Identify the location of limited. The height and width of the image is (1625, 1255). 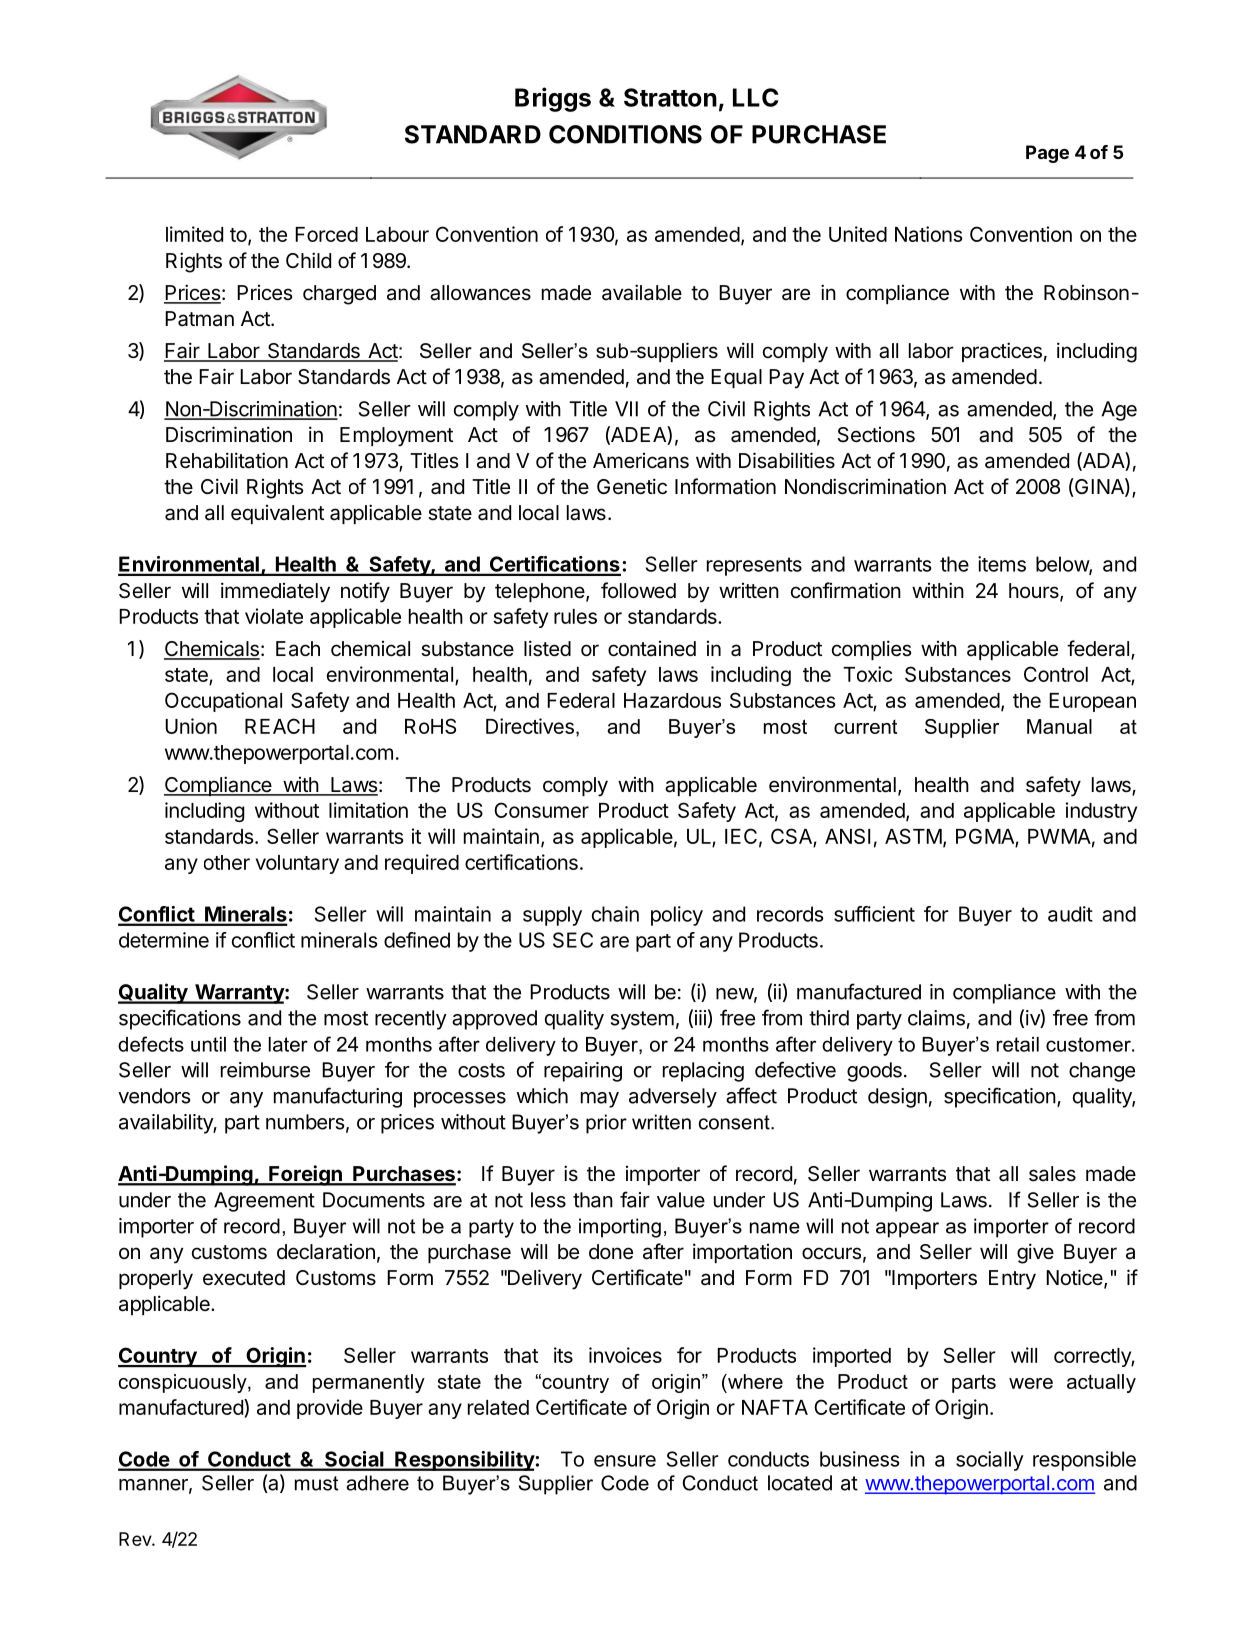
(194, 234).
